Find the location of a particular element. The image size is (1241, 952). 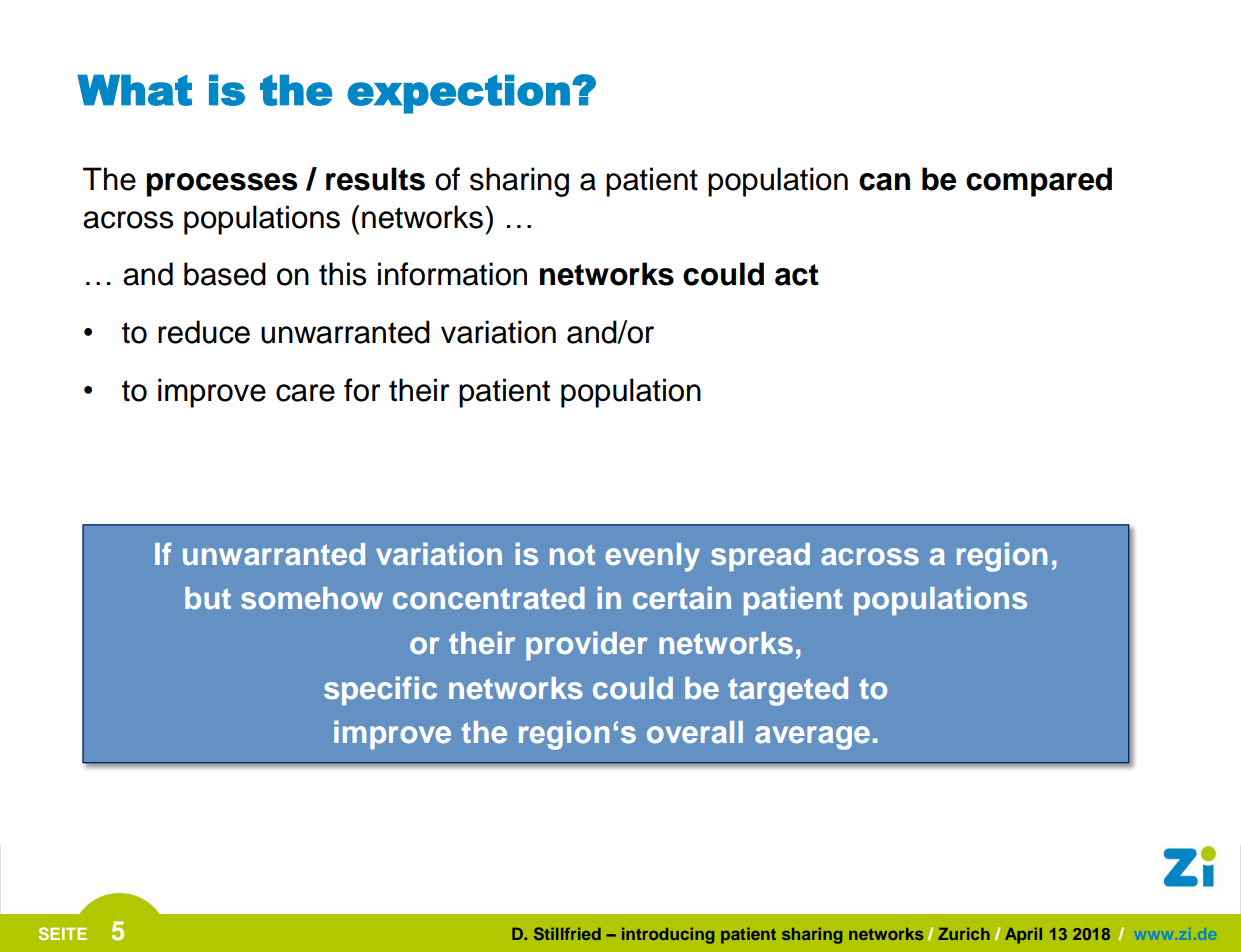

results is located at coordinates (375, 179).
